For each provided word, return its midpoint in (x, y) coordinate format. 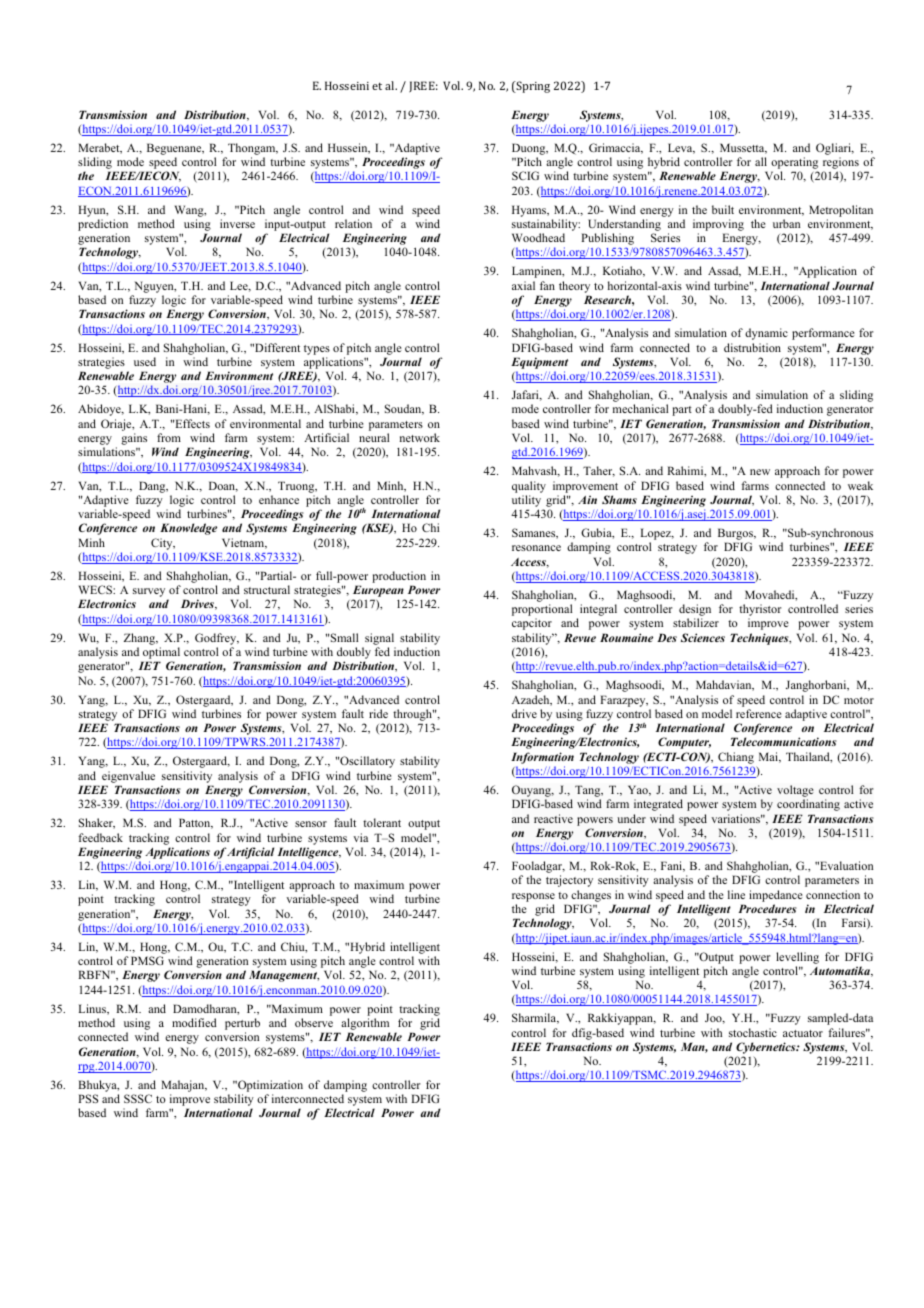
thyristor (760, 611)
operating (794, 164)
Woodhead (538, 237)
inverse (237, 223)
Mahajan (184, 1086)
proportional (542, 611)
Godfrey (217, 639)
